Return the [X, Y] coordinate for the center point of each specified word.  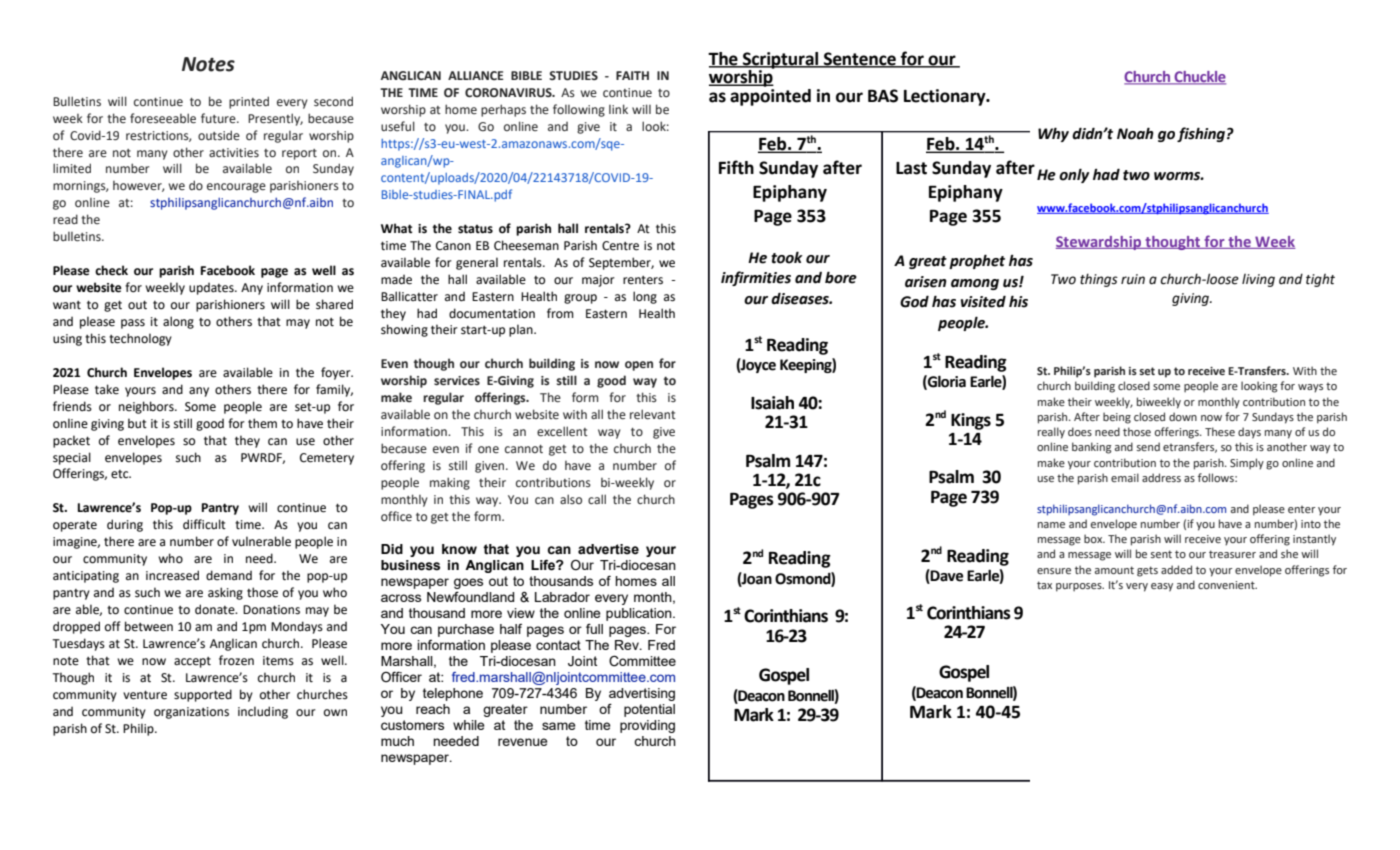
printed [249, 102]
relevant [653, 414]
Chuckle [1199, 78]
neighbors [147, 407]
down [1183, 416]
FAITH [632, 75]
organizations [191, 713]
